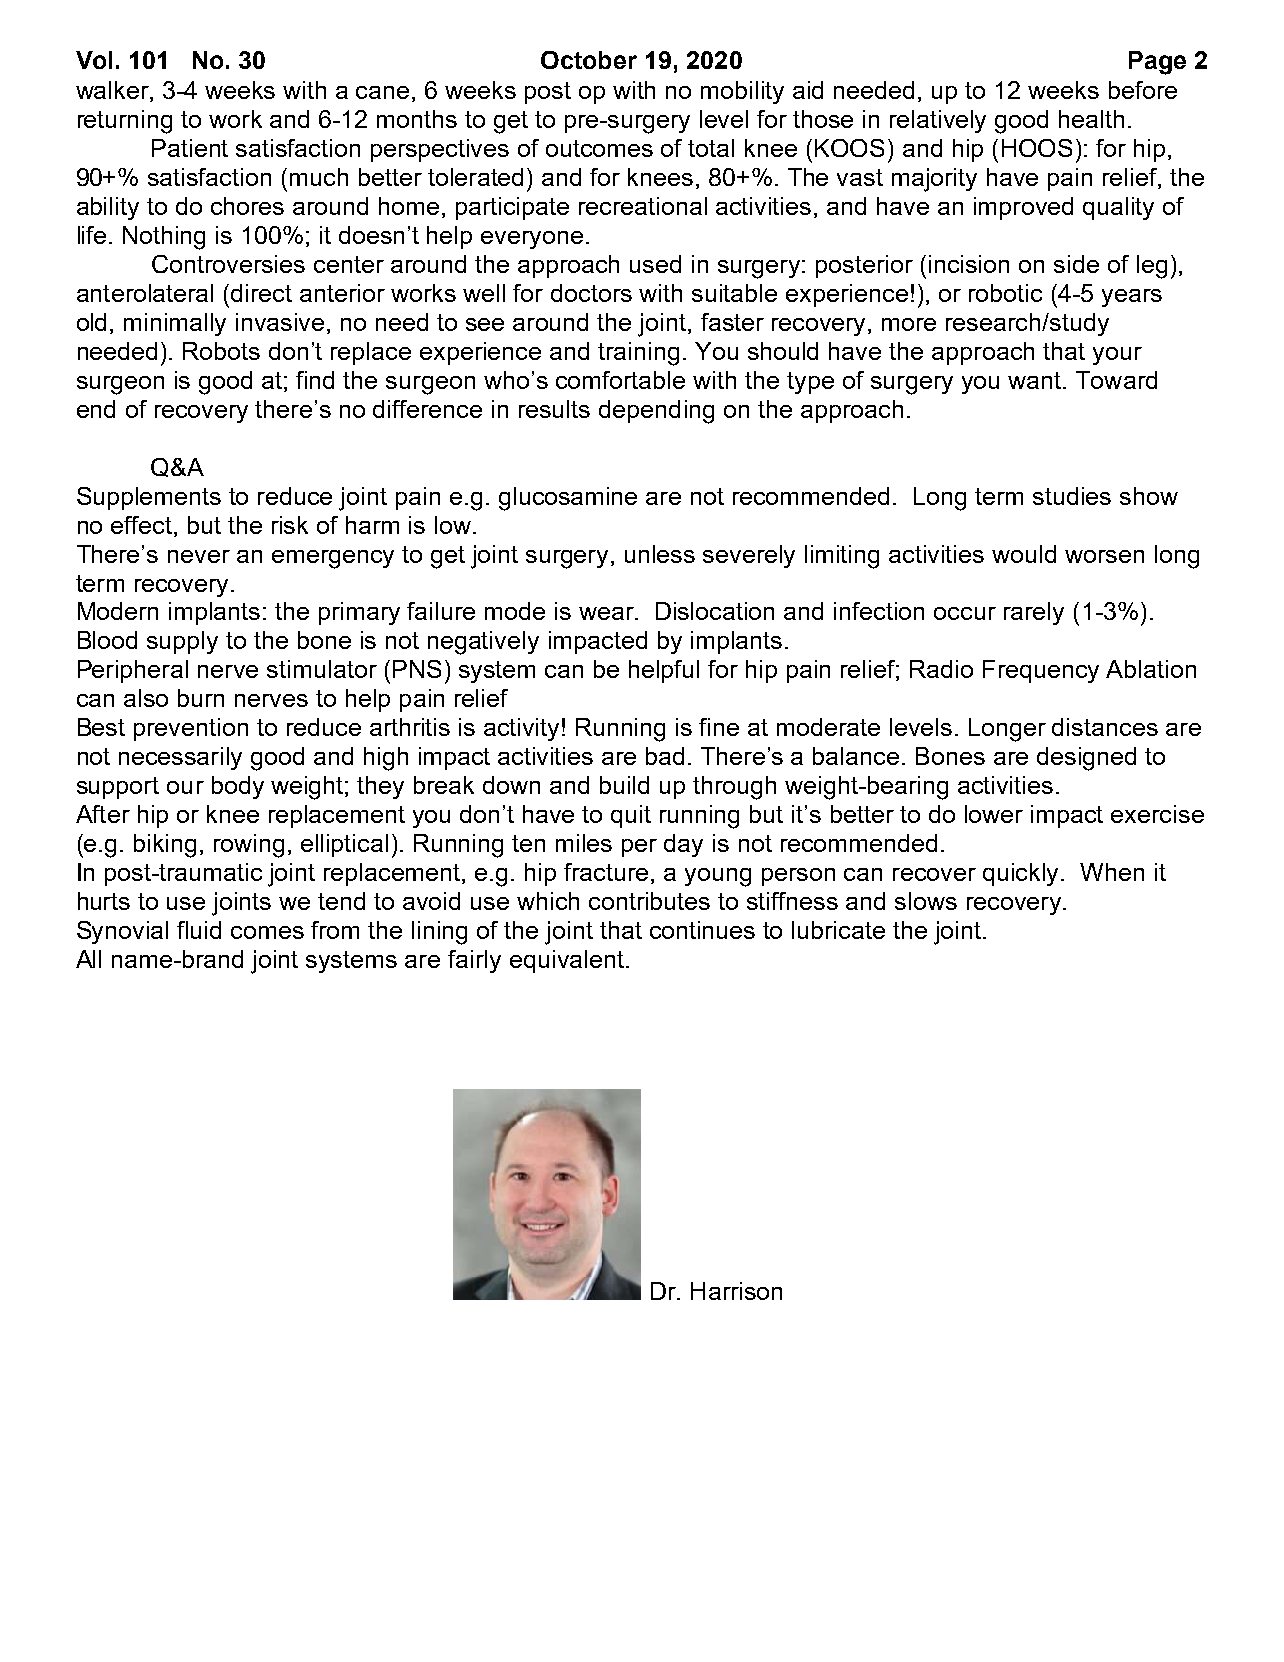  Describe the element at coordinates (608, 873) in the document. I see `fracture` at that location.
